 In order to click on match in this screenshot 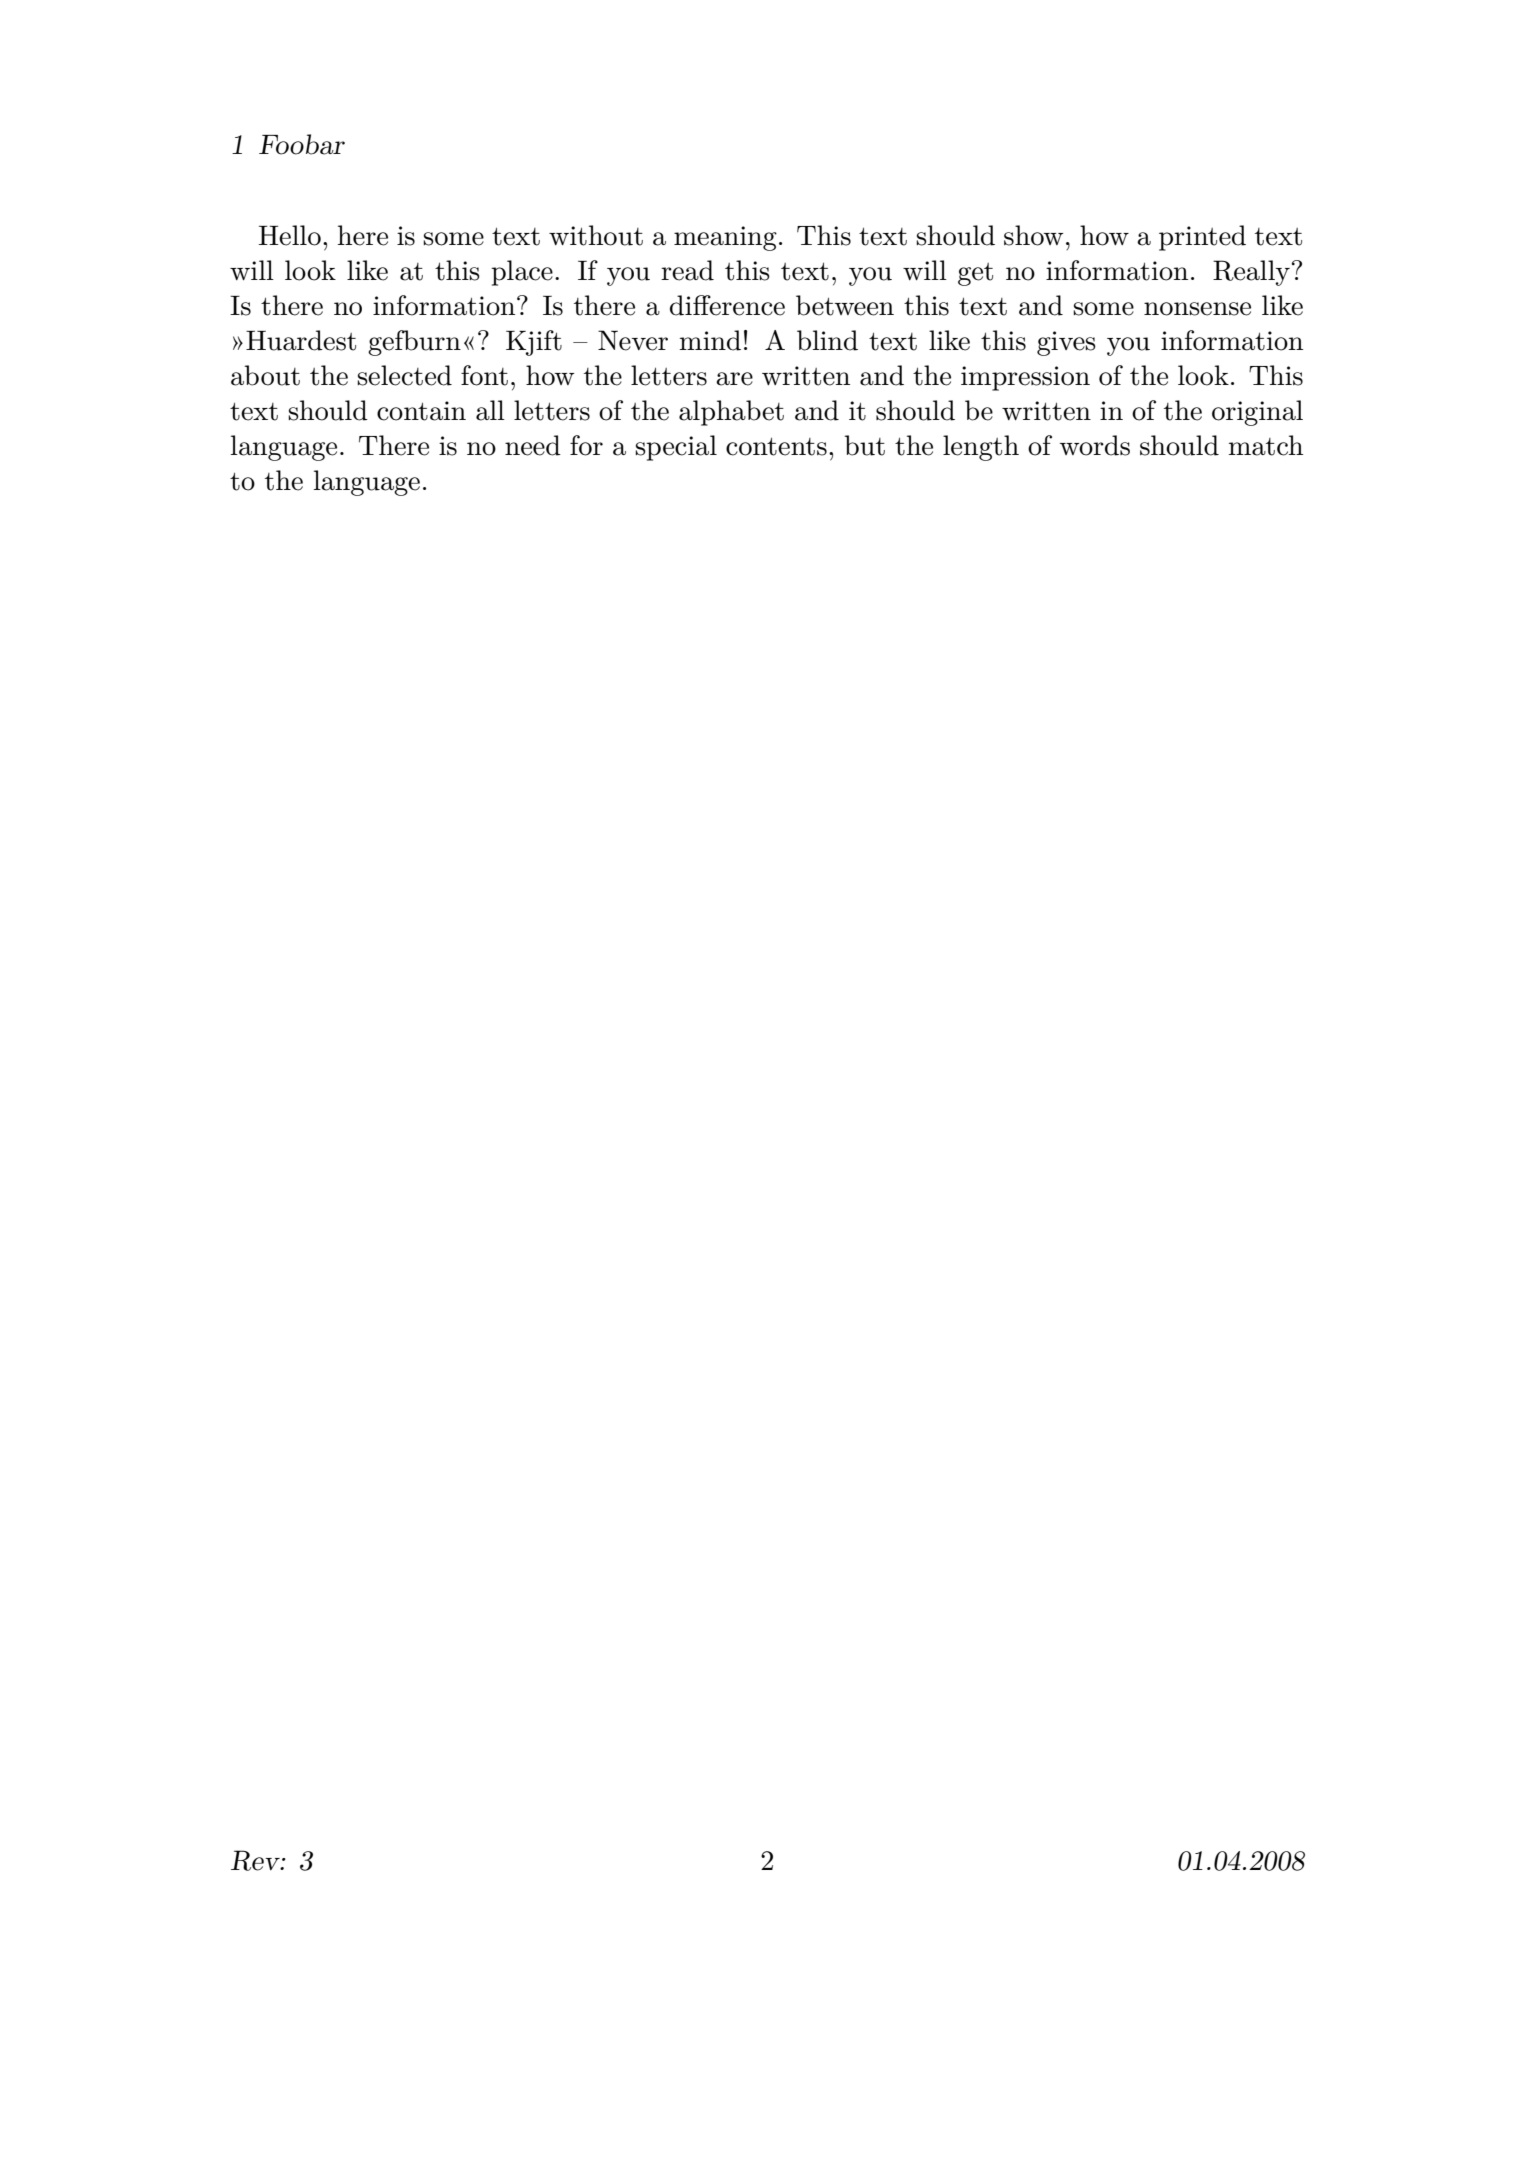, I will do `click(1266, 445)`.
